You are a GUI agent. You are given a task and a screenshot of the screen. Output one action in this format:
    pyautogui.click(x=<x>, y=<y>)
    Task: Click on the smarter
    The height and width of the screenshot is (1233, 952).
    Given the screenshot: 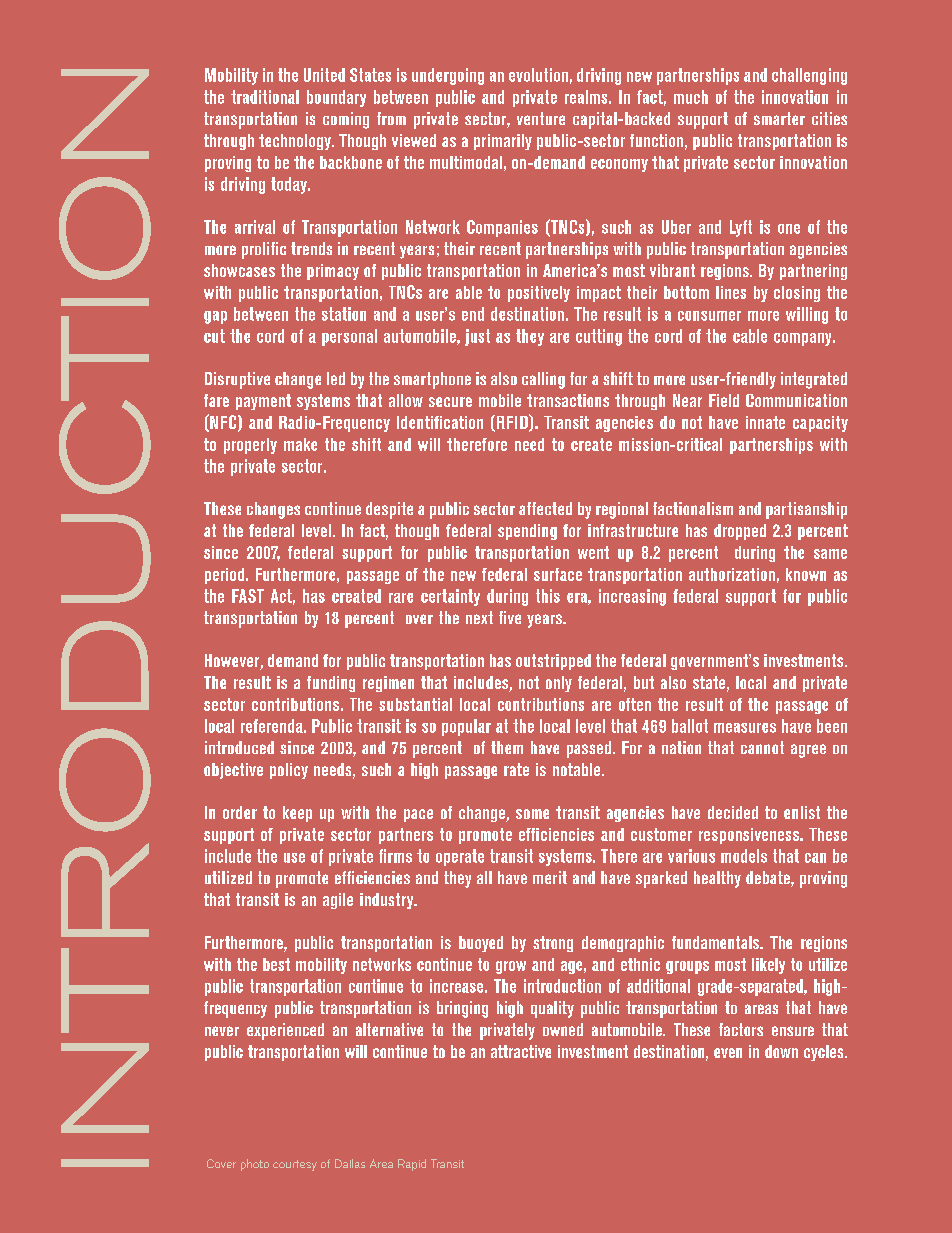 What is the action you would take?
    pyautogui.click(x=779, y=118)
